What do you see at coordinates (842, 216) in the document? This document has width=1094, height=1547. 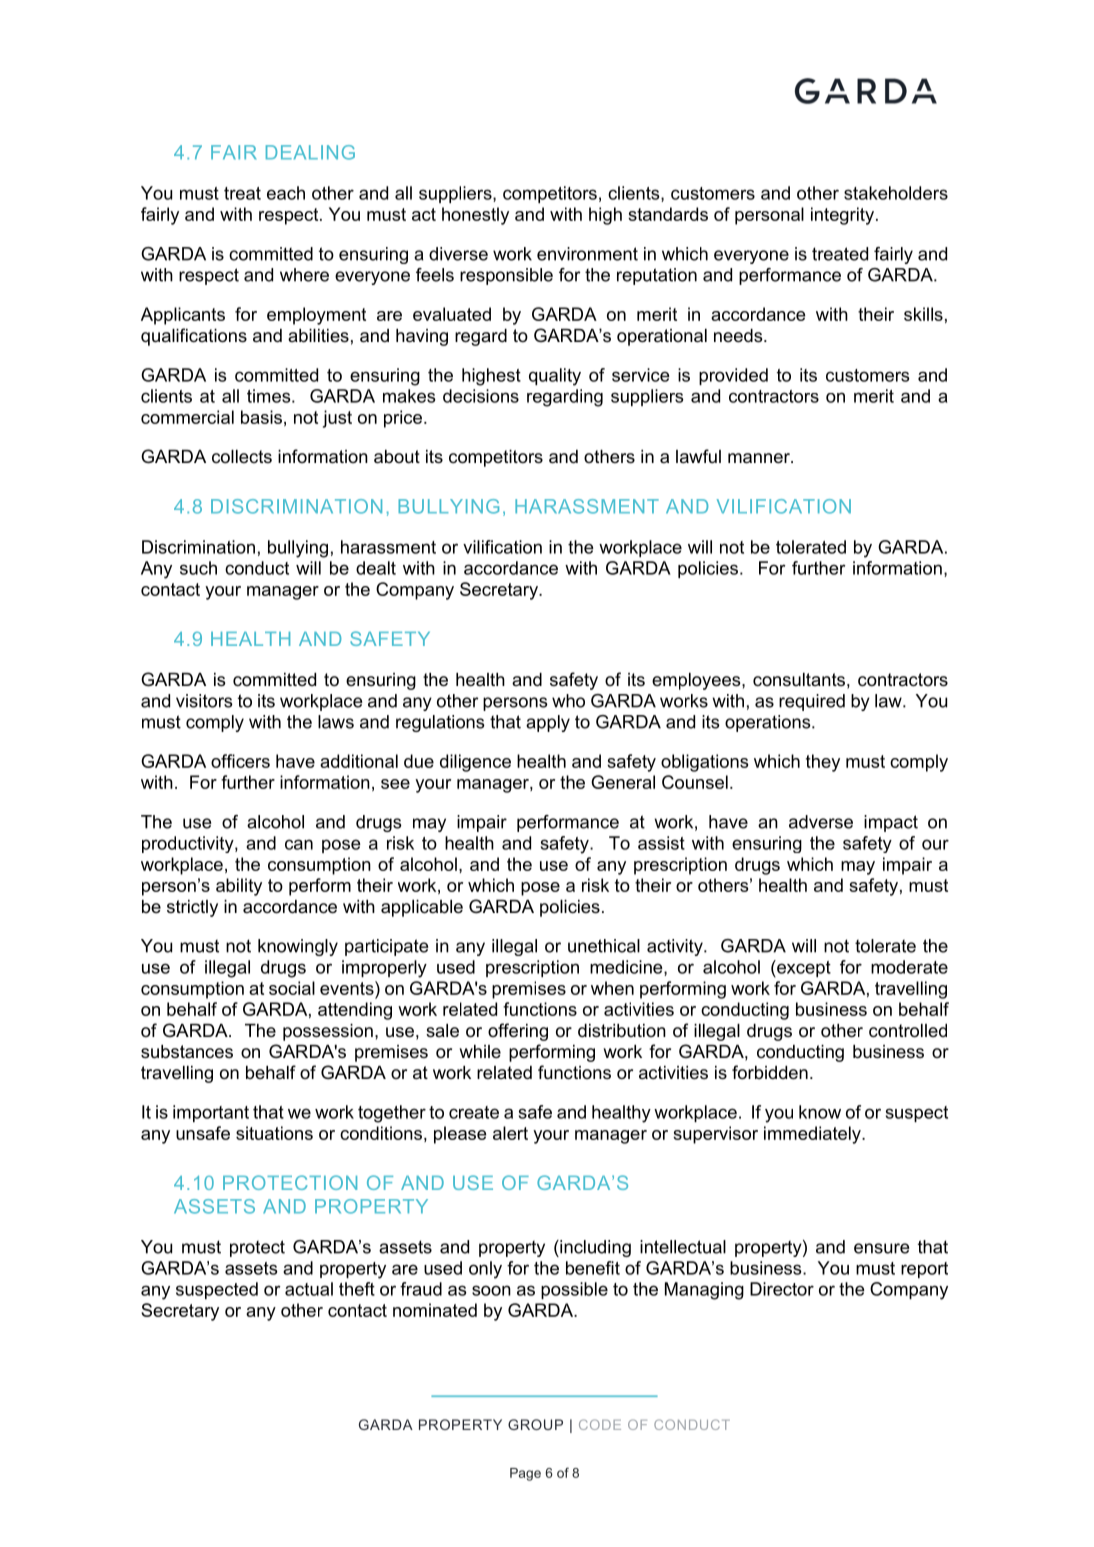 I see `integrity` at bounding box center [842, 216].
